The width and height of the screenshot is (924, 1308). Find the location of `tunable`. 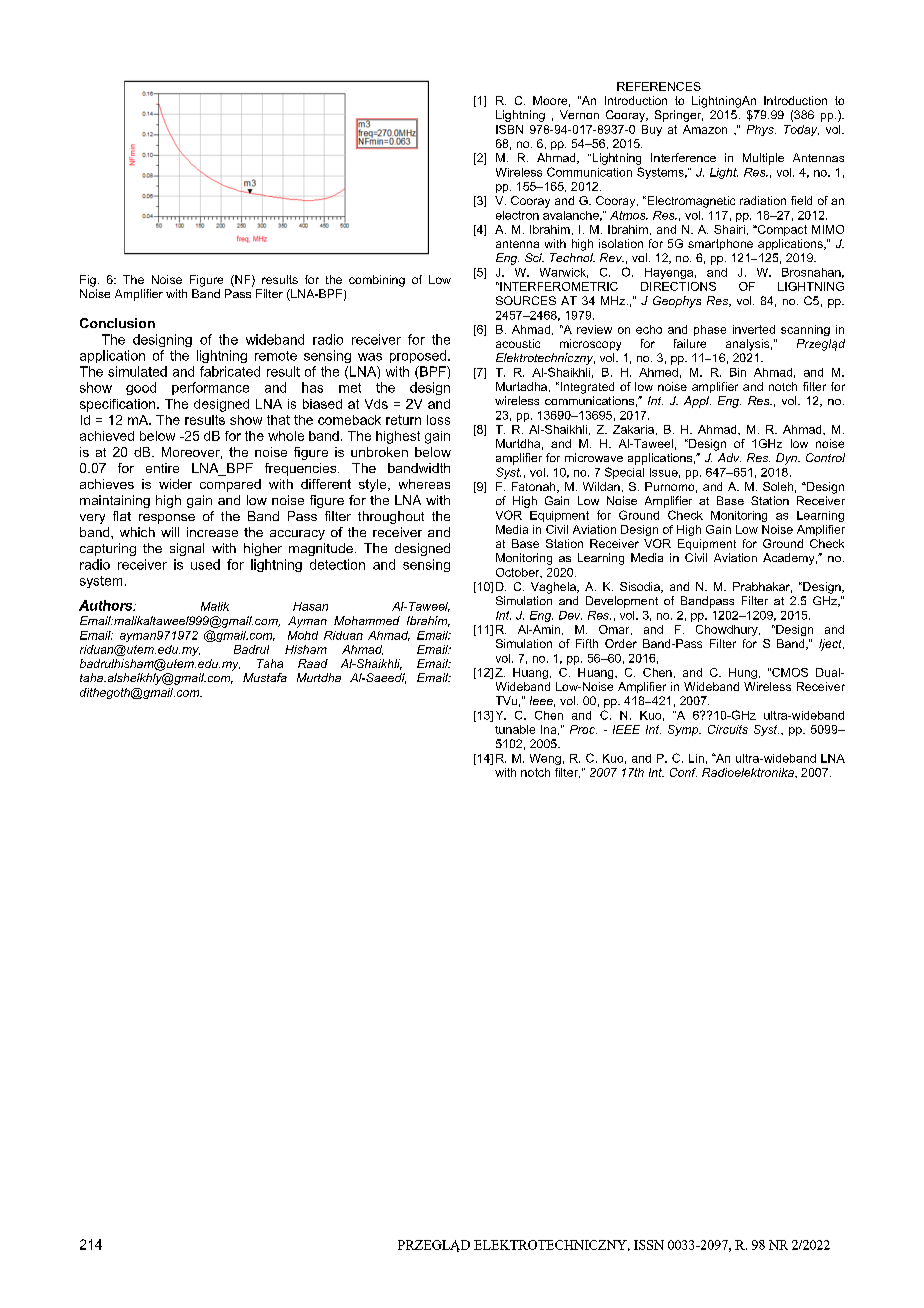

tunable is located at coordinates (515, 729).
